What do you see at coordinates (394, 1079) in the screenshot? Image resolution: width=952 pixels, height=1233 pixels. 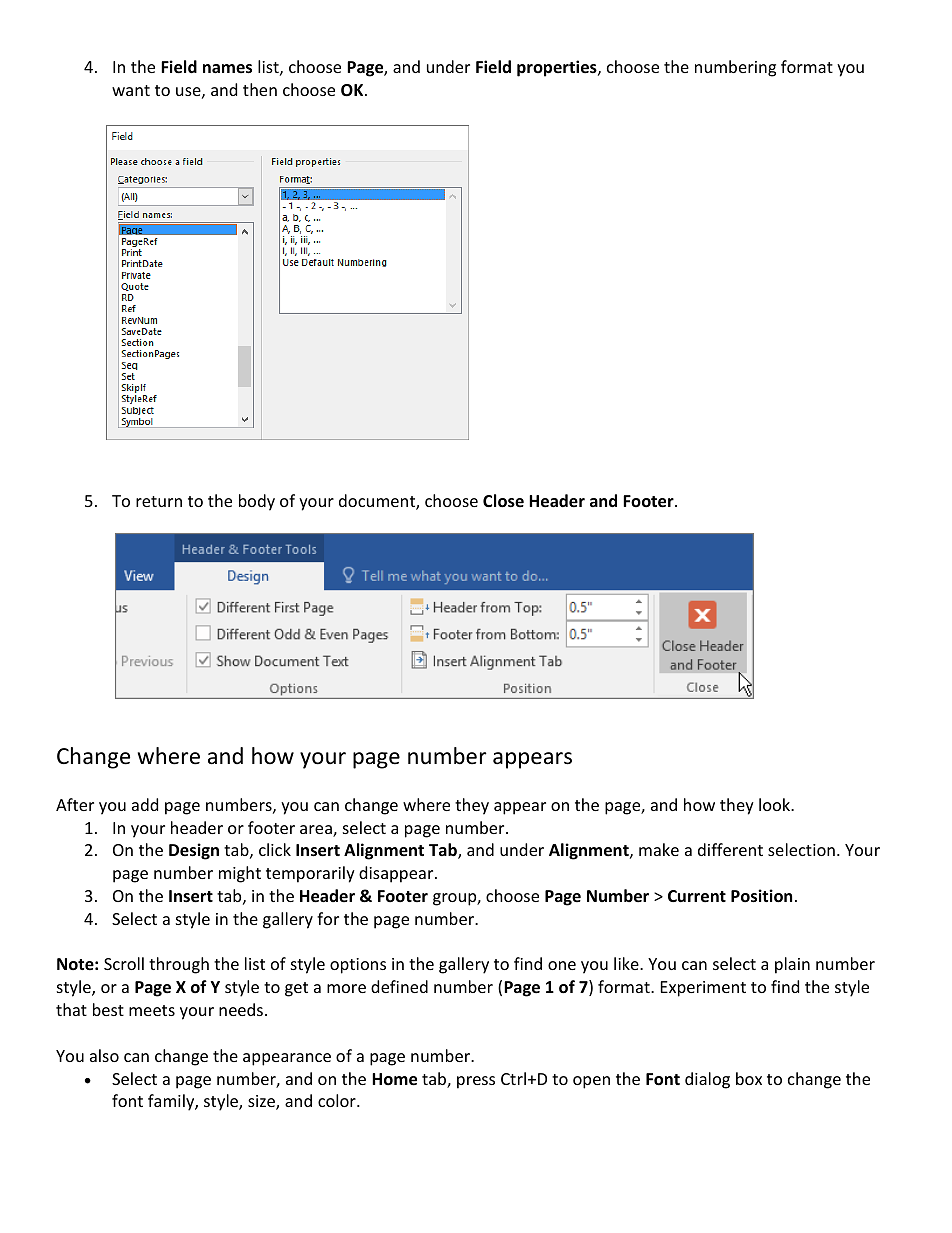 I see `Home` at bounding box center [394, 1079].
